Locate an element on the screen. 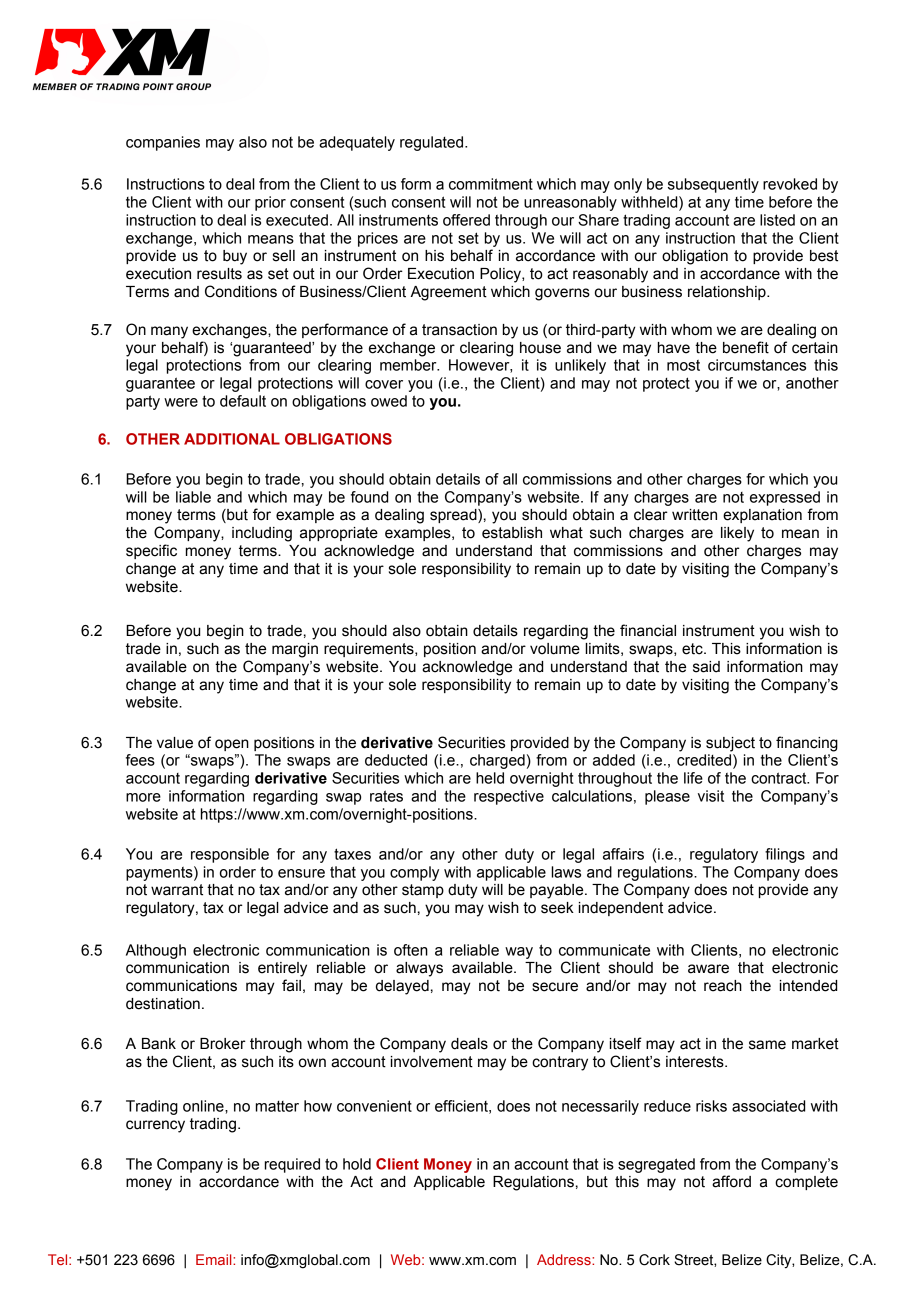  always is located at coordinates (419, 969).
